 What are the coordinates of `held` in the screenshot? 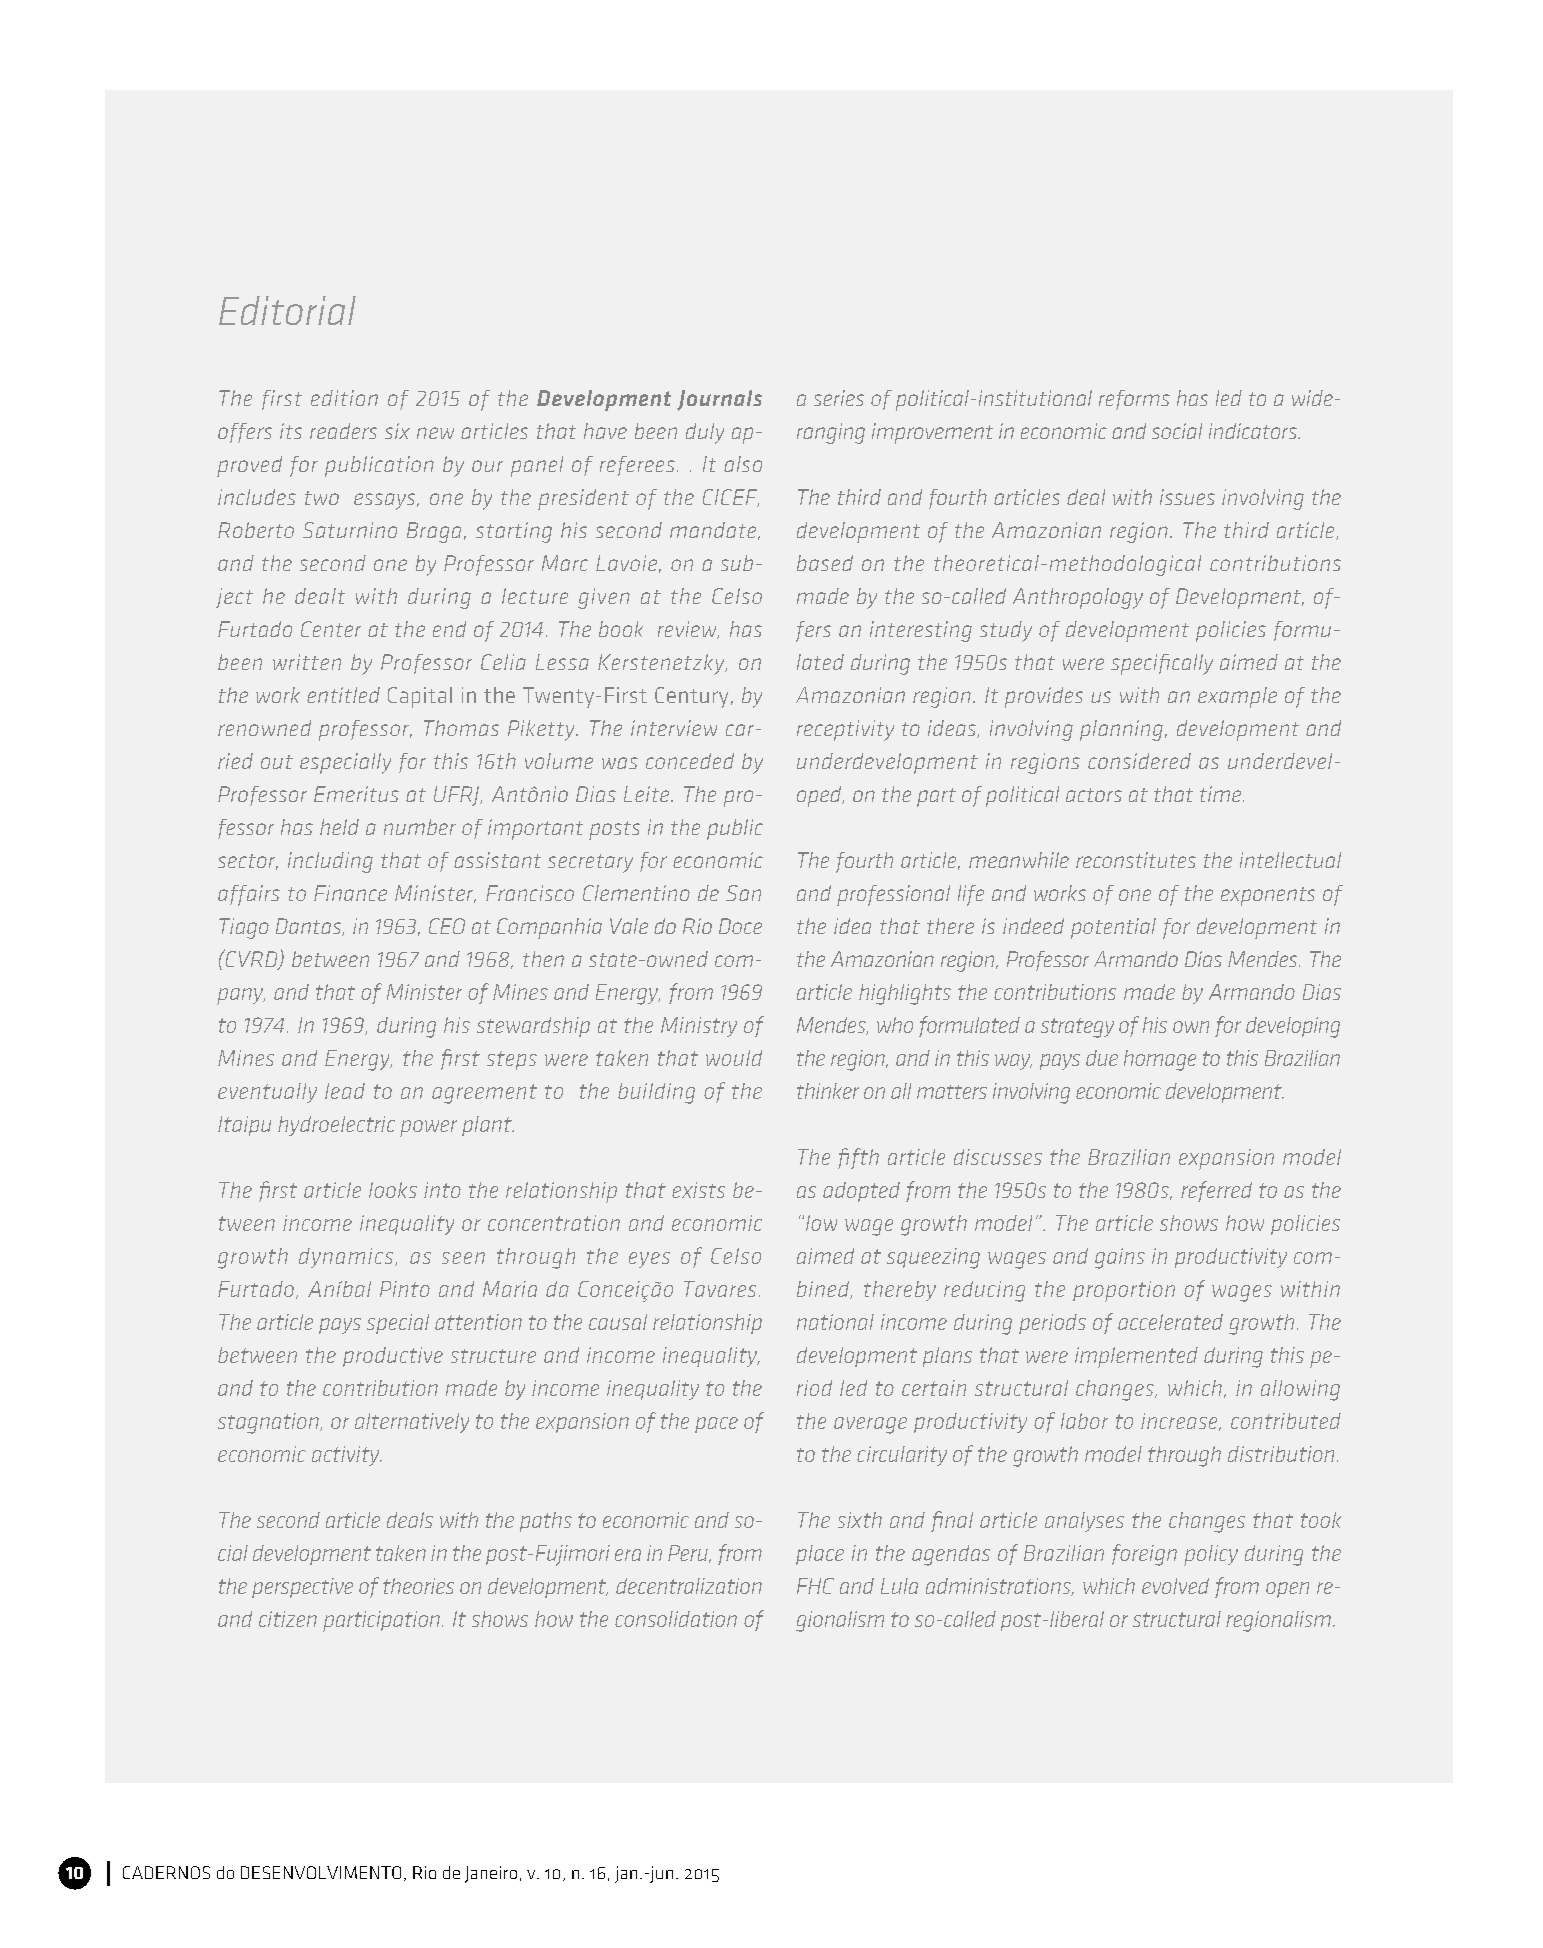 It's located at (339, 827).
